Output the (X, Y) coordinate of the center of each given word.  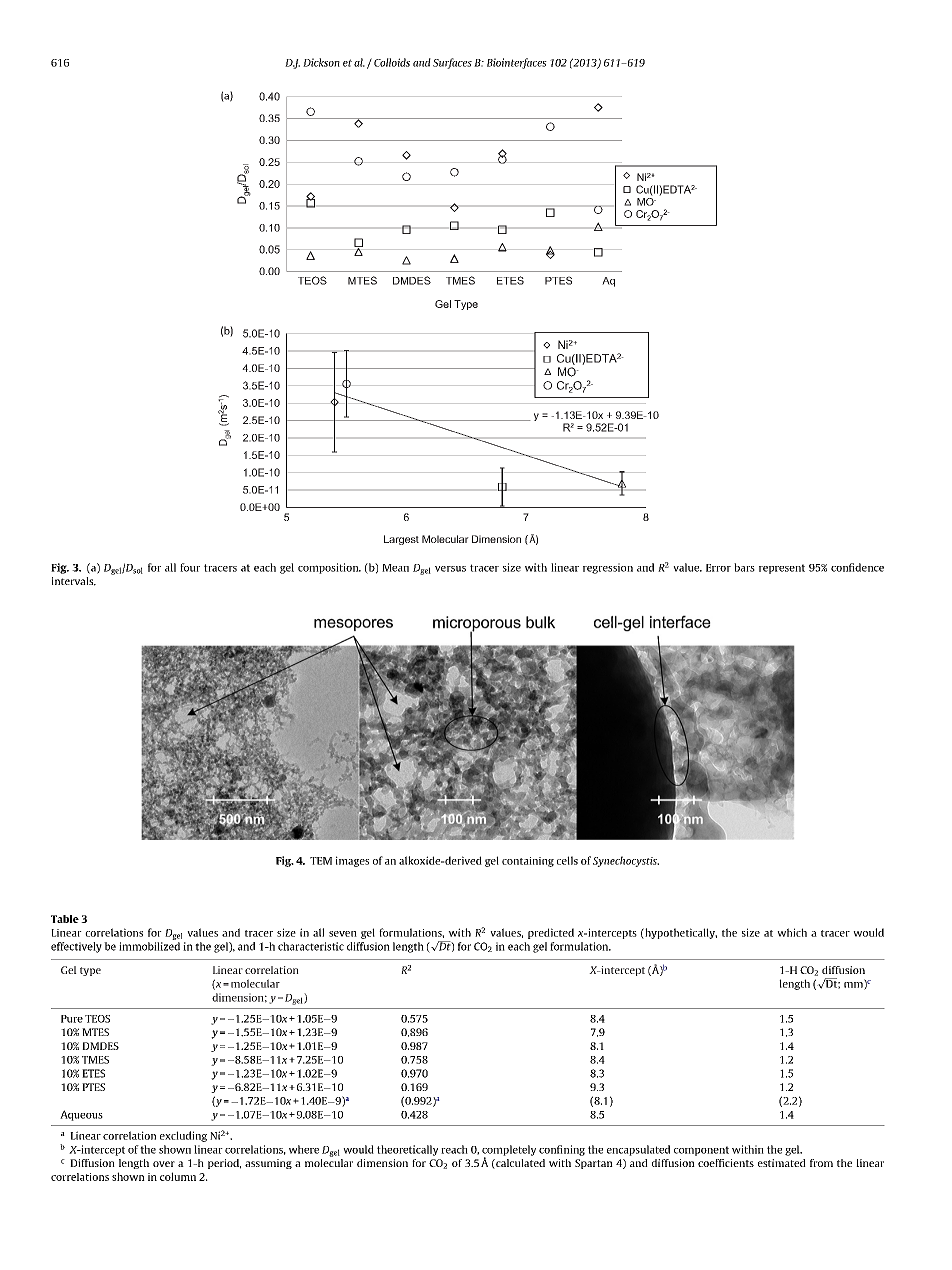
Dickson (321, 62)
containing (528, 862)
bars (744, 567)
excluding (183, 1136)
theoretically (407, 1150)
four (190, 567)
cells (567, 860)
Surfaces (452, 63)
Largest (401, 540)
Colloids (392, 62)
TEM (321, 861)
